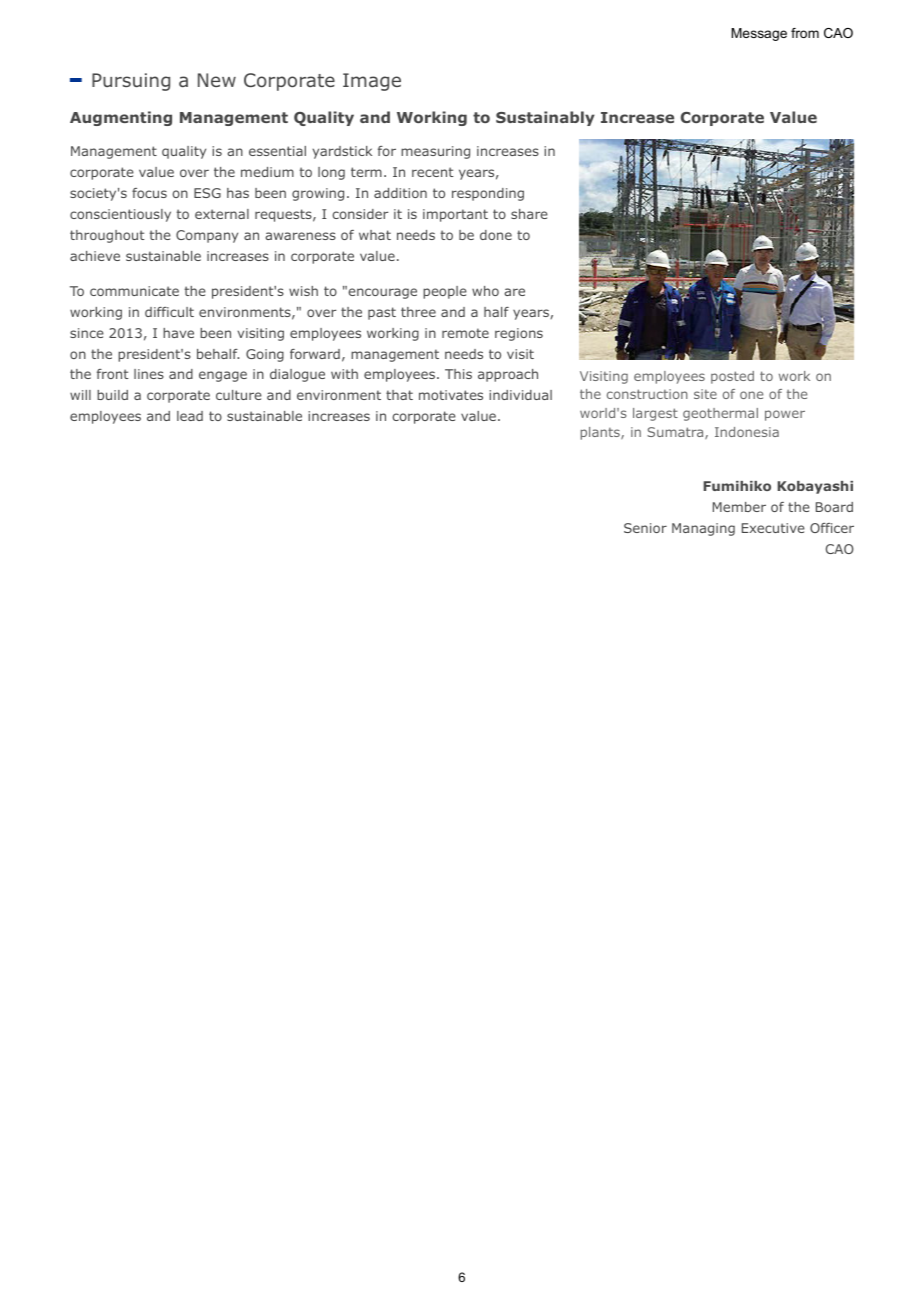  What do you see at coordinates (645, 528) in the document?
I see `Senior` at bounding box center [645, 528].
